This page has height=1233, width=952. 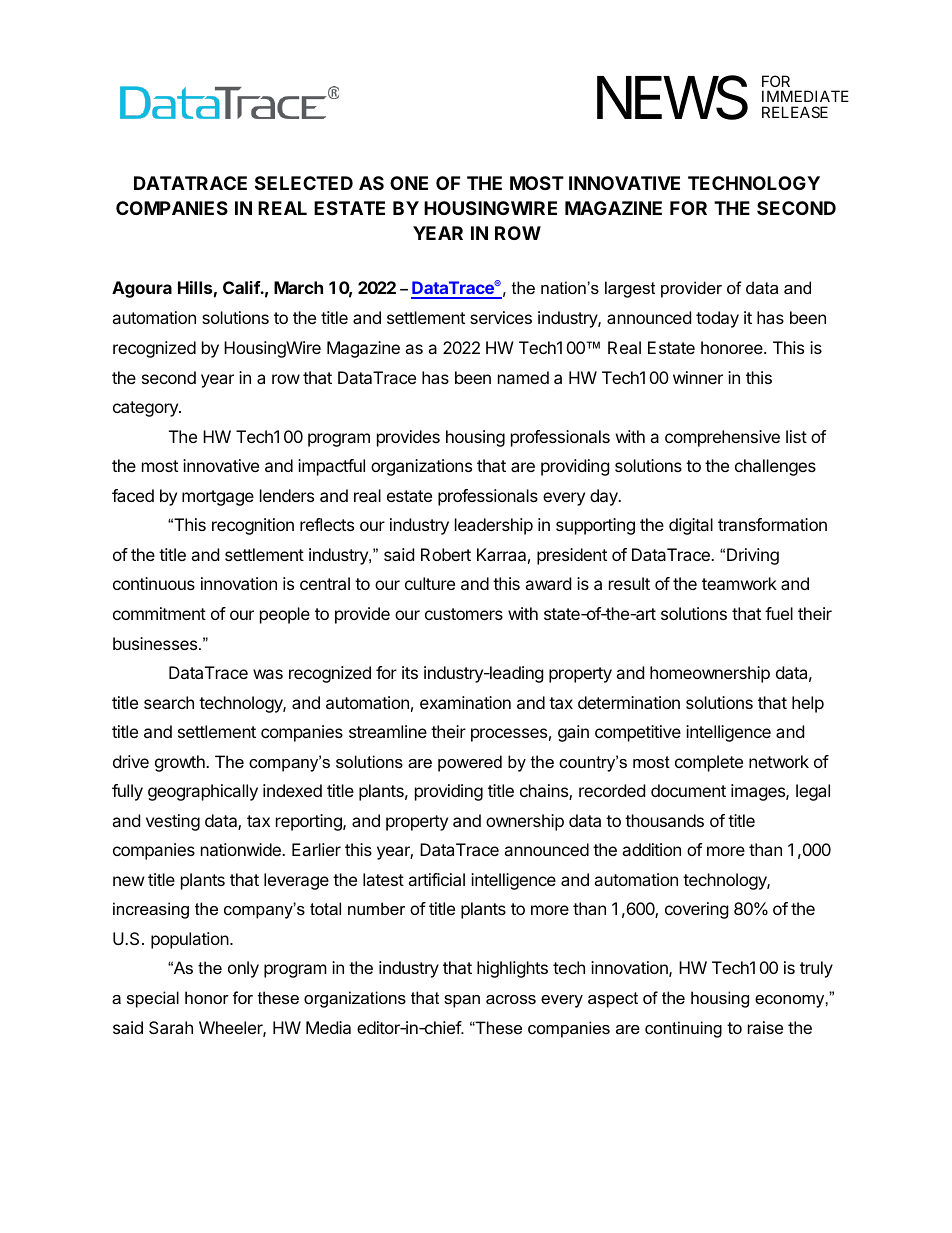 I want to click on RELEASE, so click(x=795, y=112).
